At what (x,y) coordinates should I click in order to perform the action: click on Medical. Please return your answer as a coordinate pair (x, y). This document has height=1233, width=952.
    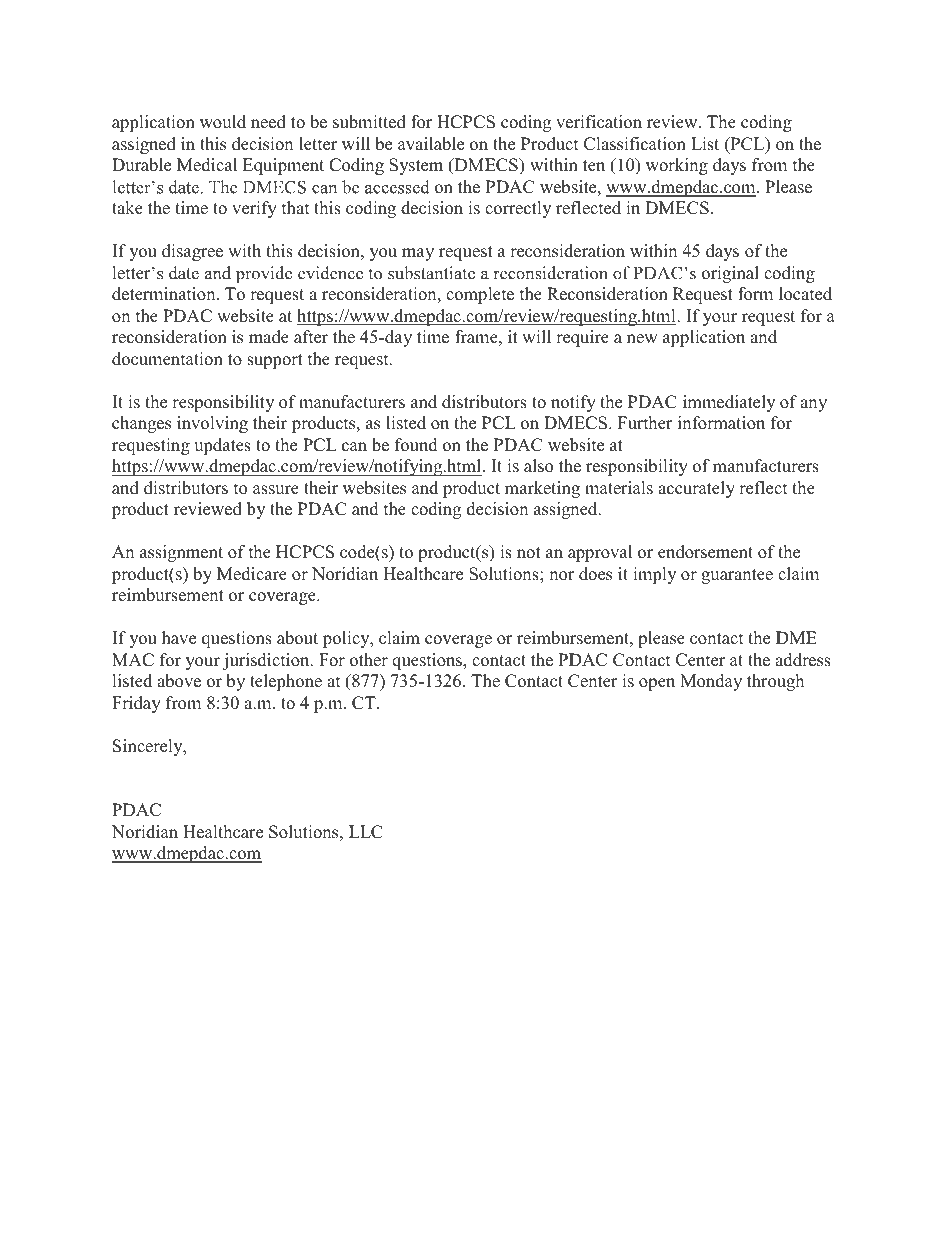
    Looking at the image, I should click on (207, 165).
